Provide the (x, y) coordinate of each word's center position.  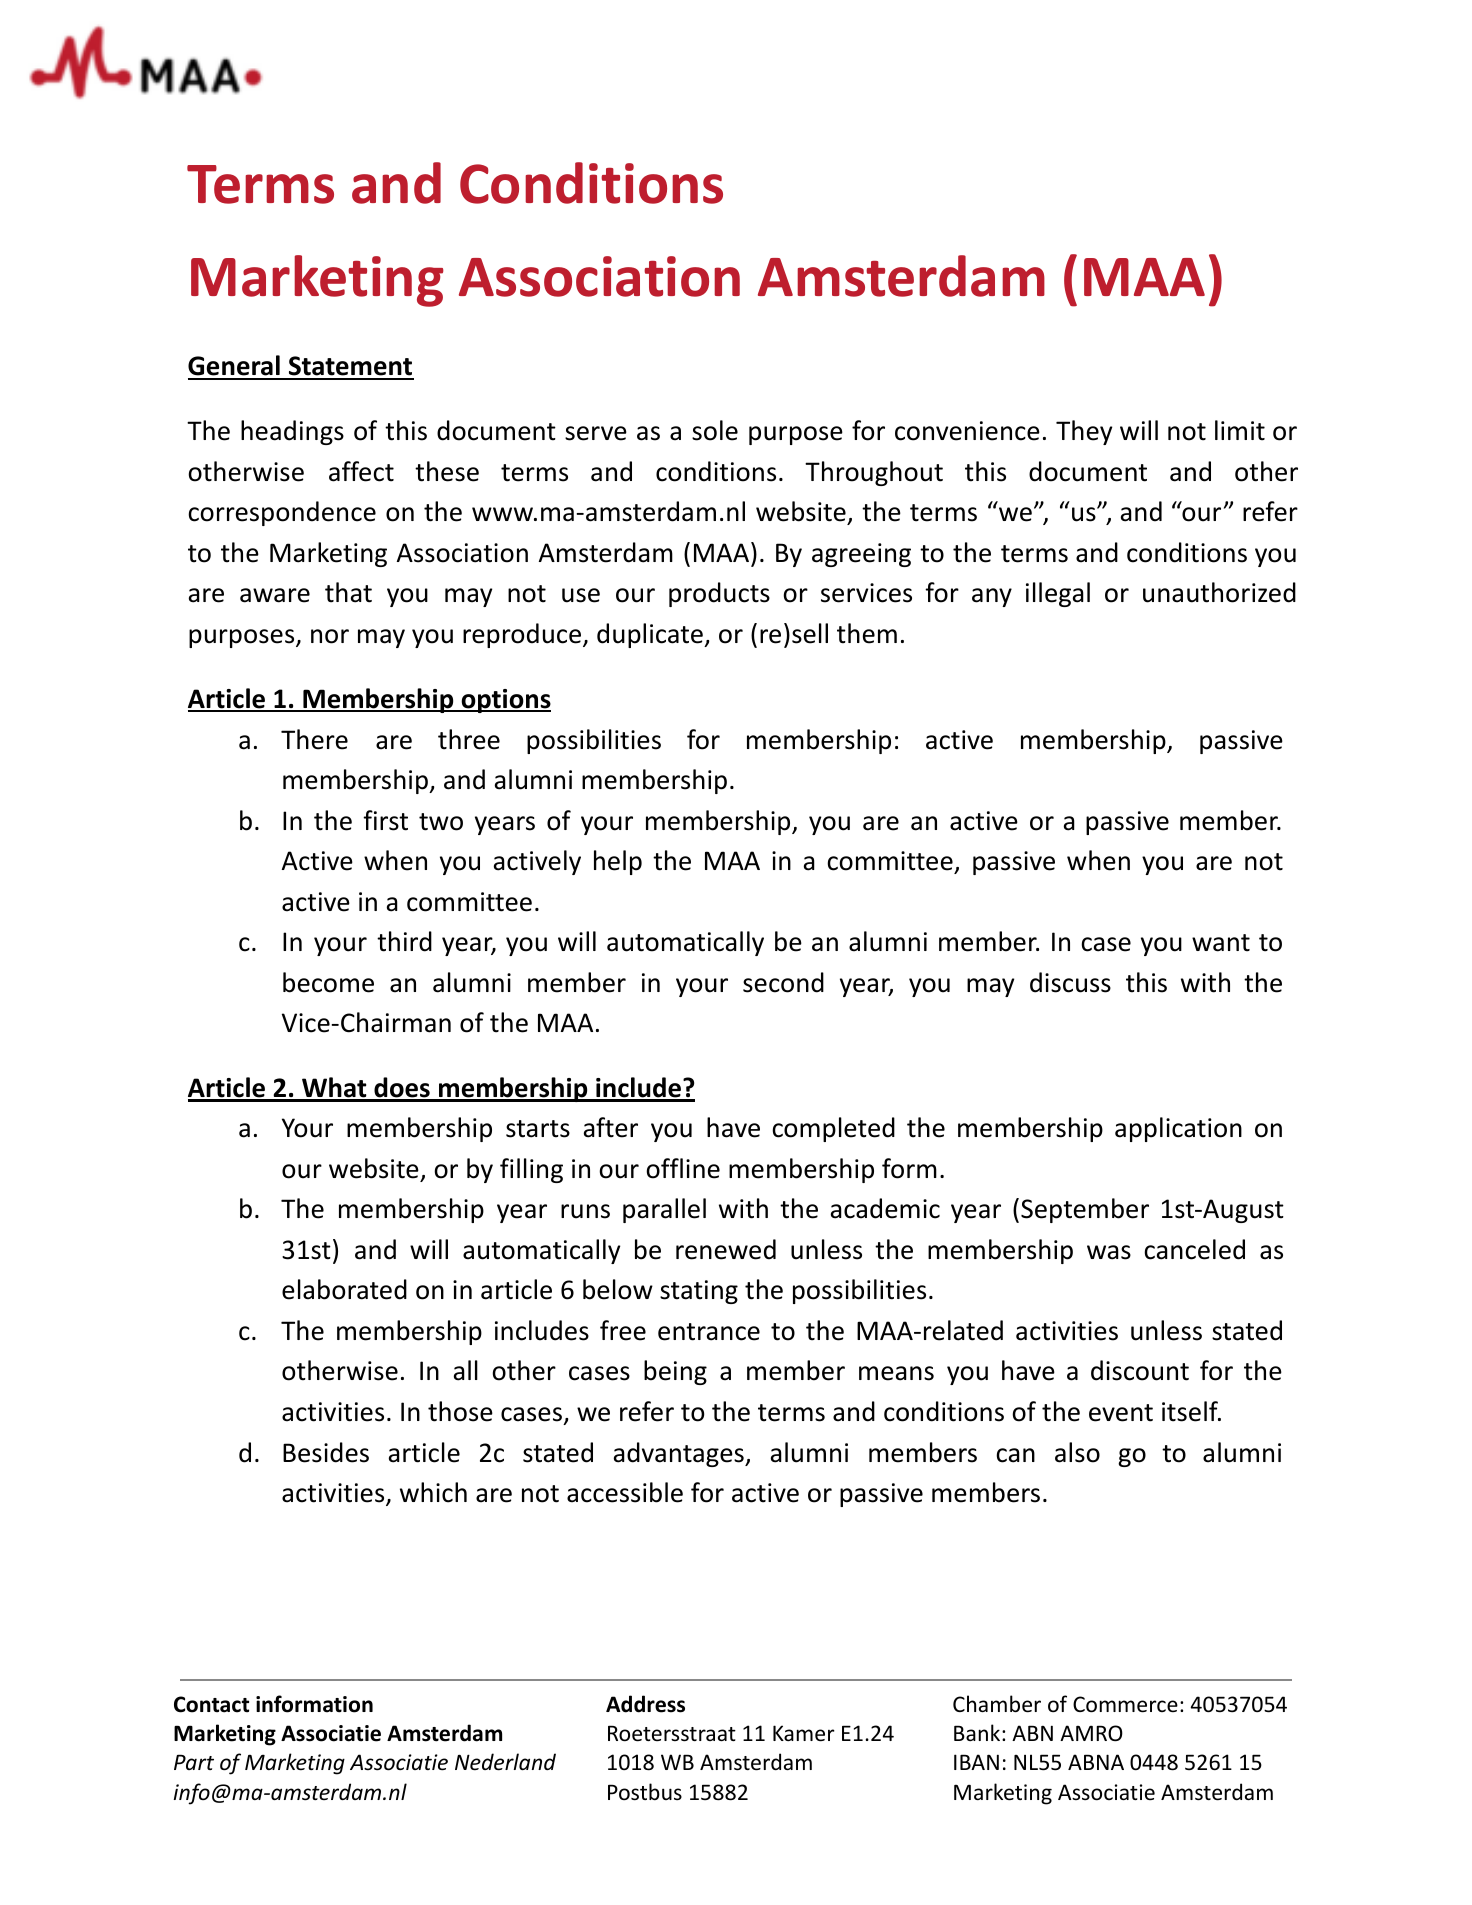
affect (361, 471)
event (1121, 1413)
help (618, 862)
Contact (211, 1704)
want (1221, 943)
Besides (326, 1452)
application (1178, 1129)
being (675, 1372)
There (314, 739)
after (611, 1127)
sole (715, 430)
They (1084, 432)
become (328, 982)
